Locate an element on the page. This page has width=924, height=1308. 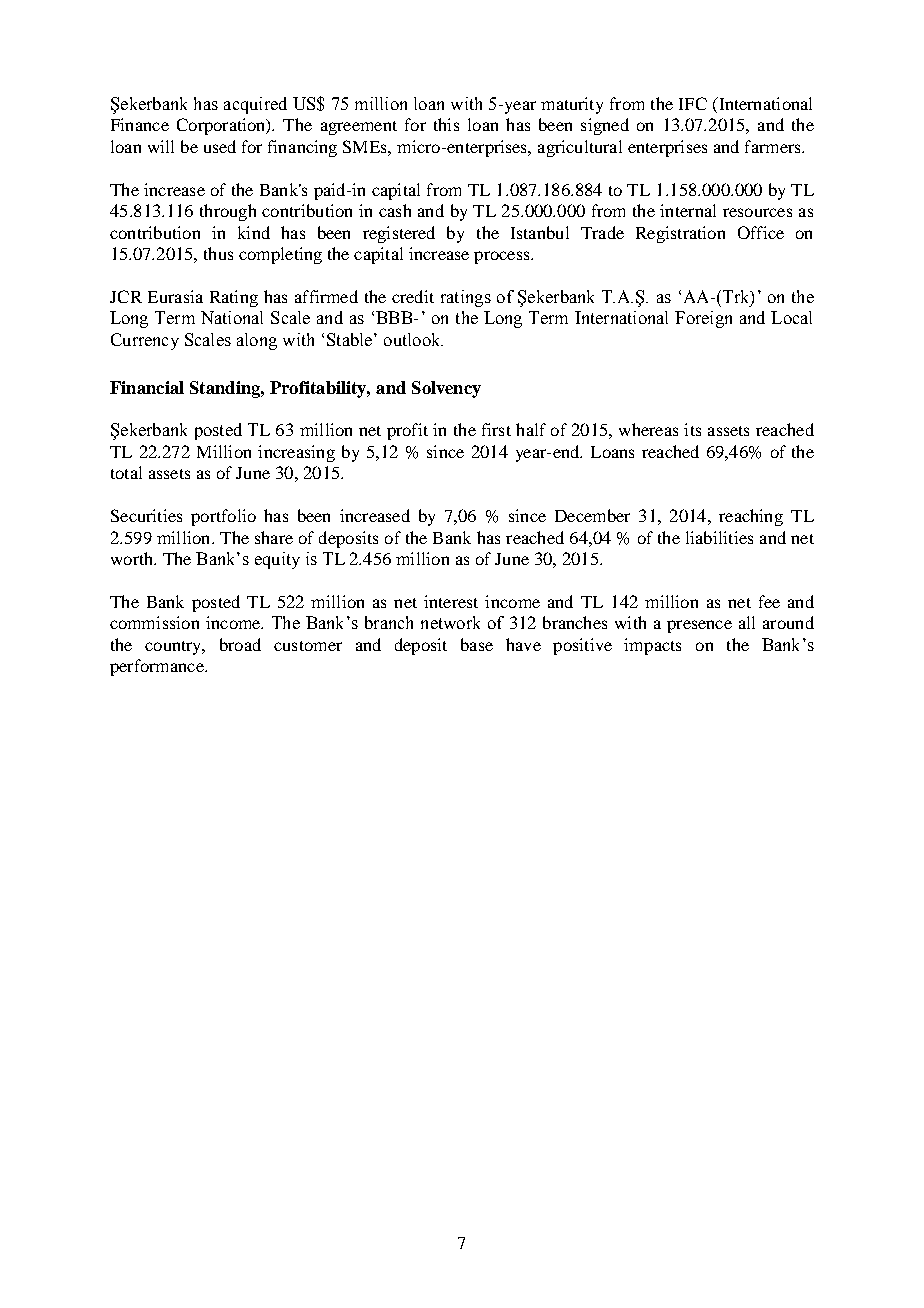
Solvency is located at coordinates (446, 389).
